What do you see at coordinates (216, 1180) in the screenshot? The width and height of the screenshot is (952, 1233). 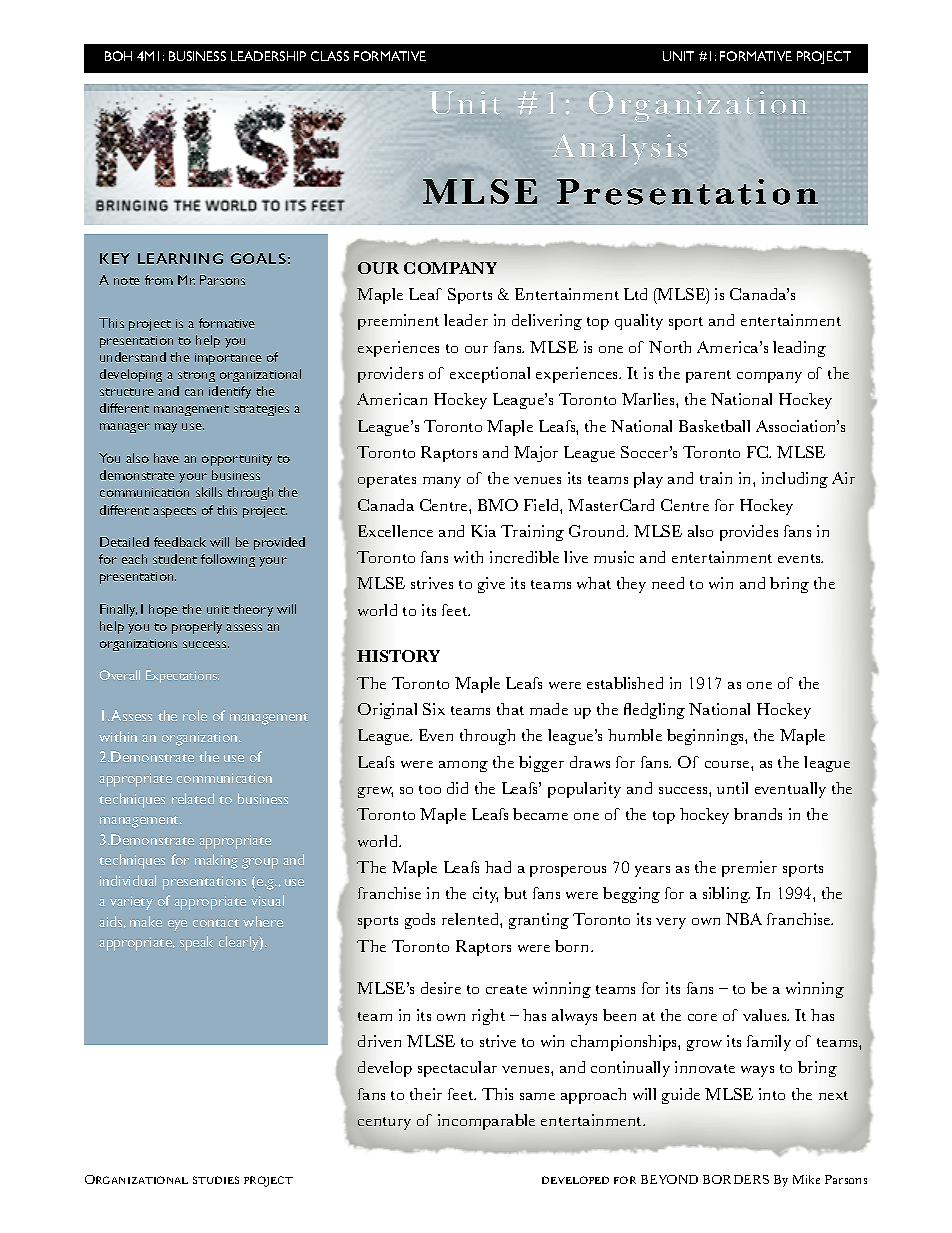 I see `STUDIES` at bounding box center [216, 1180].
